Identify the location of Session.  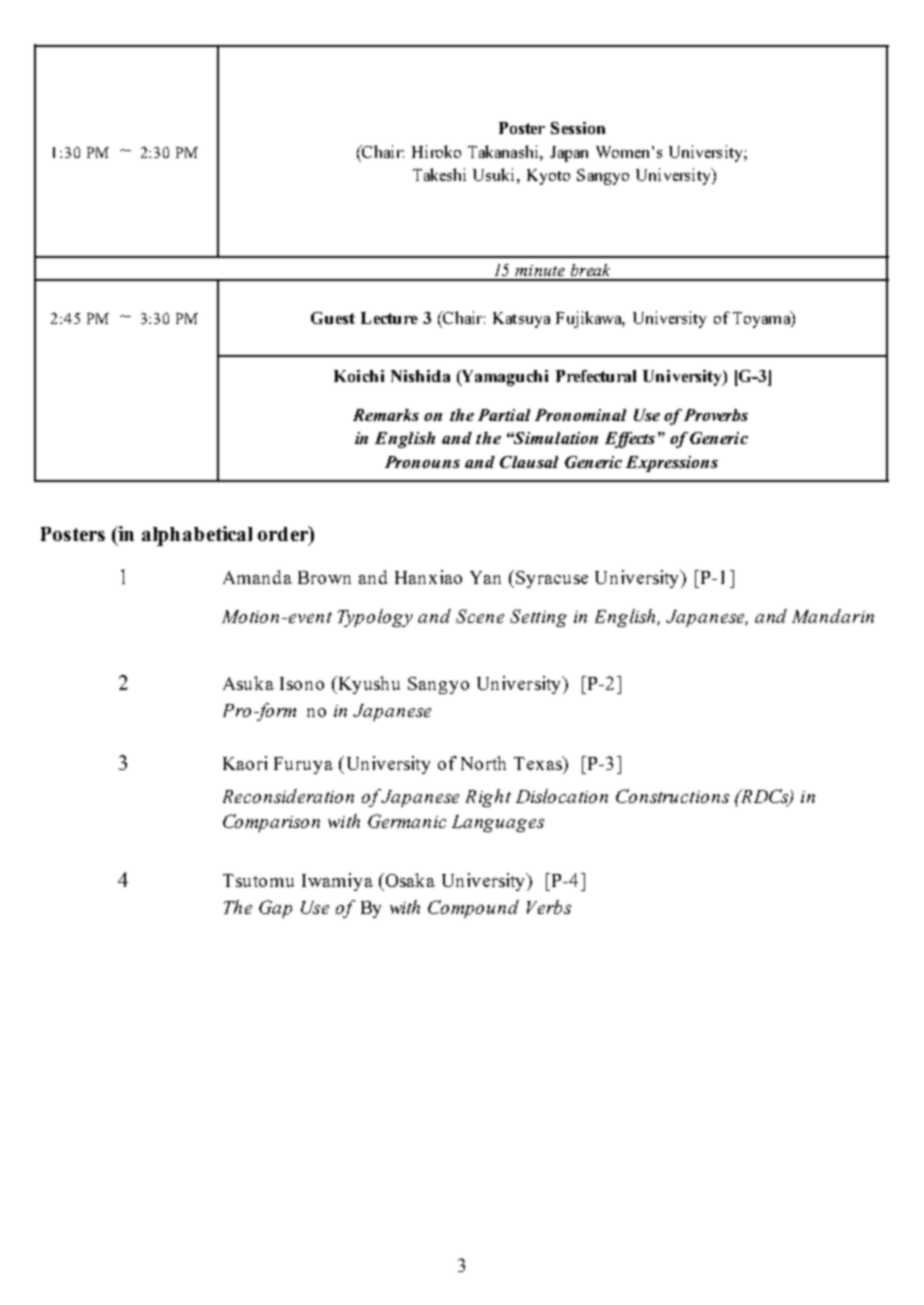
(578, 128).
